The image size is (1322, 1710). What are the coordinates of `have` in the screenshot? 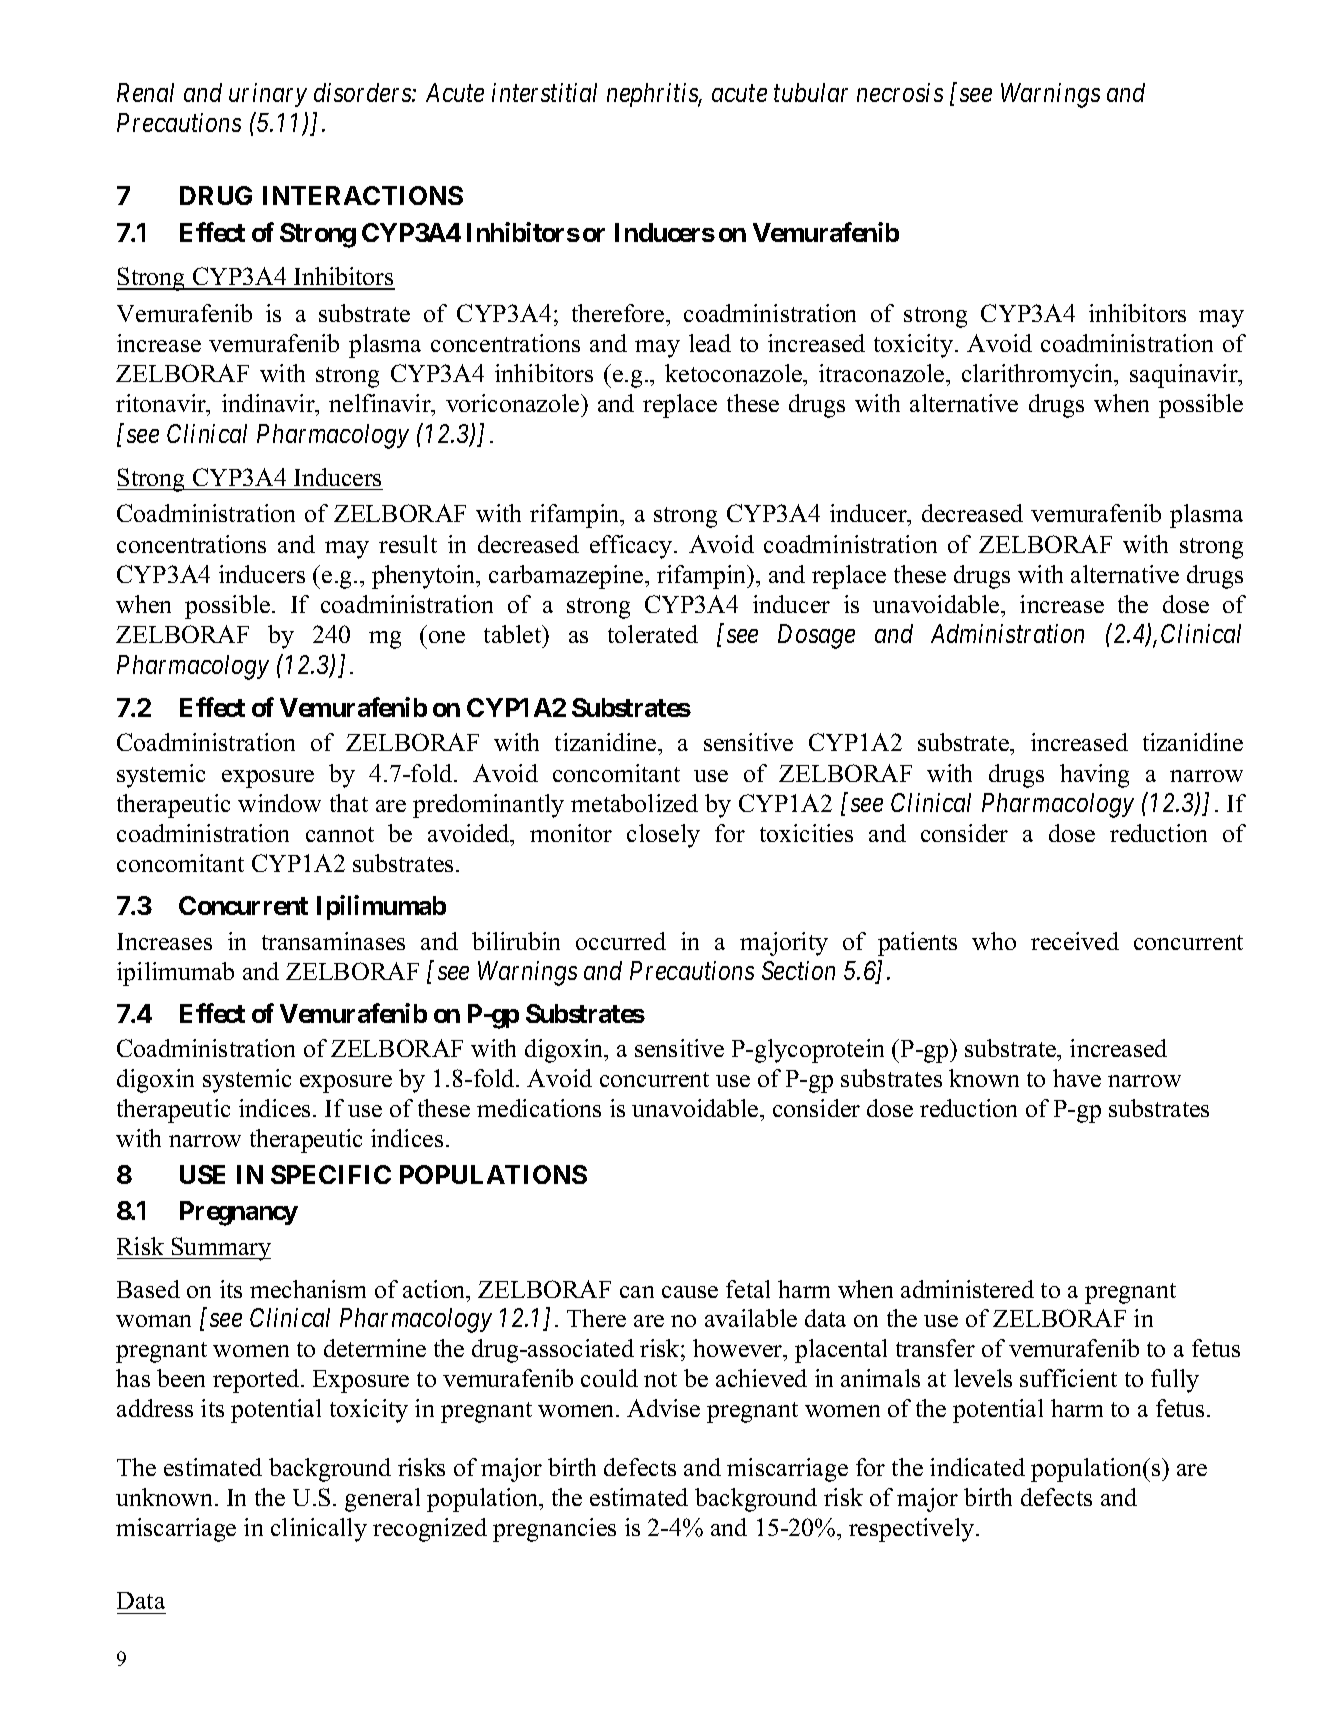 It's located at (1077, 1078).
